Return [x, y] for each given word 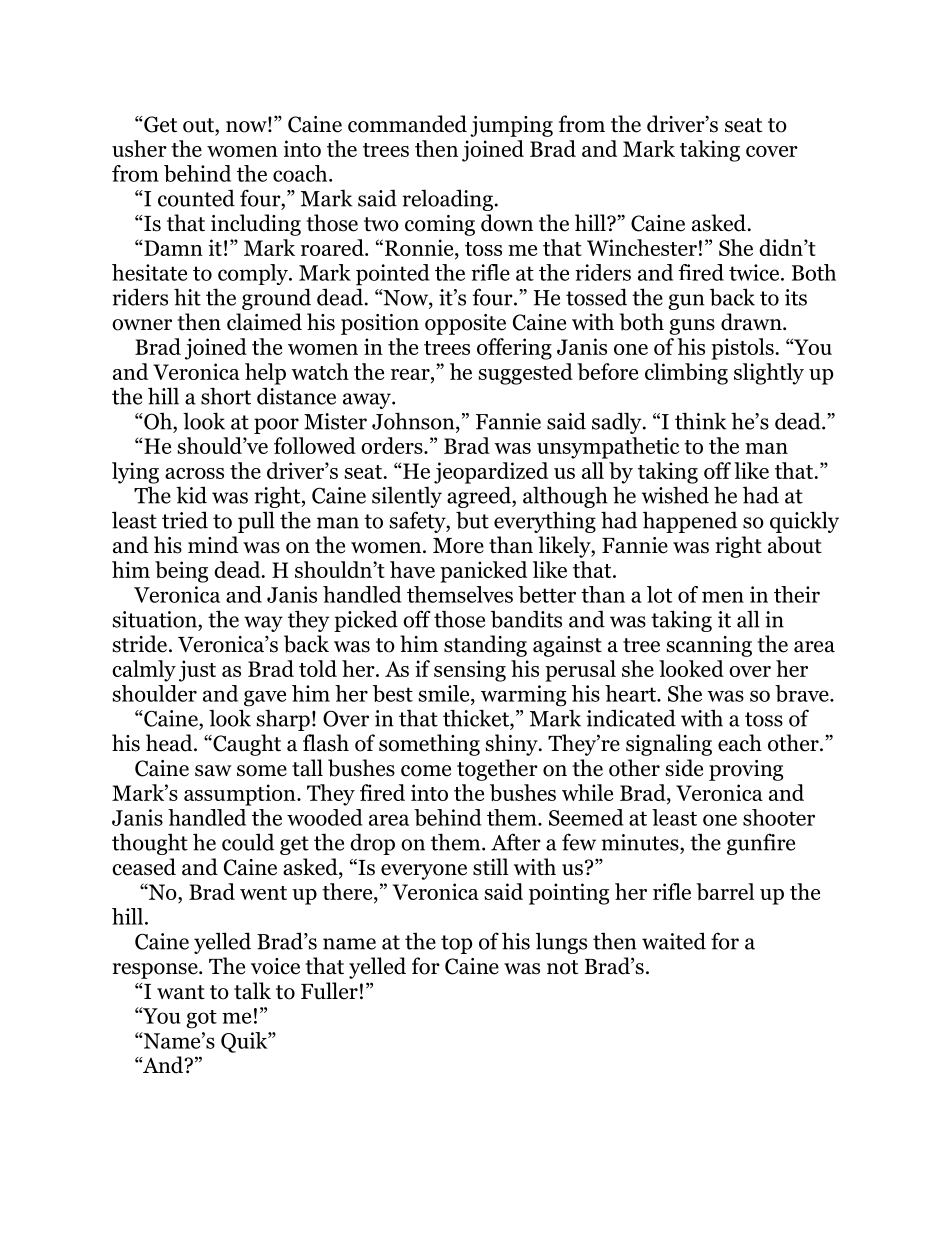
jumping [511, 126]
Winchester [642, 247]
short [226, 396]
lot [659, 594]
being [181, 572]
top [456, 944]
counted [196, 198]
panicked [483, 572]
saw [213, 771]
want [181, 992]
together [497, 770]
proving [746, 770]
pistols [743, 349]
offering [514, 349]
